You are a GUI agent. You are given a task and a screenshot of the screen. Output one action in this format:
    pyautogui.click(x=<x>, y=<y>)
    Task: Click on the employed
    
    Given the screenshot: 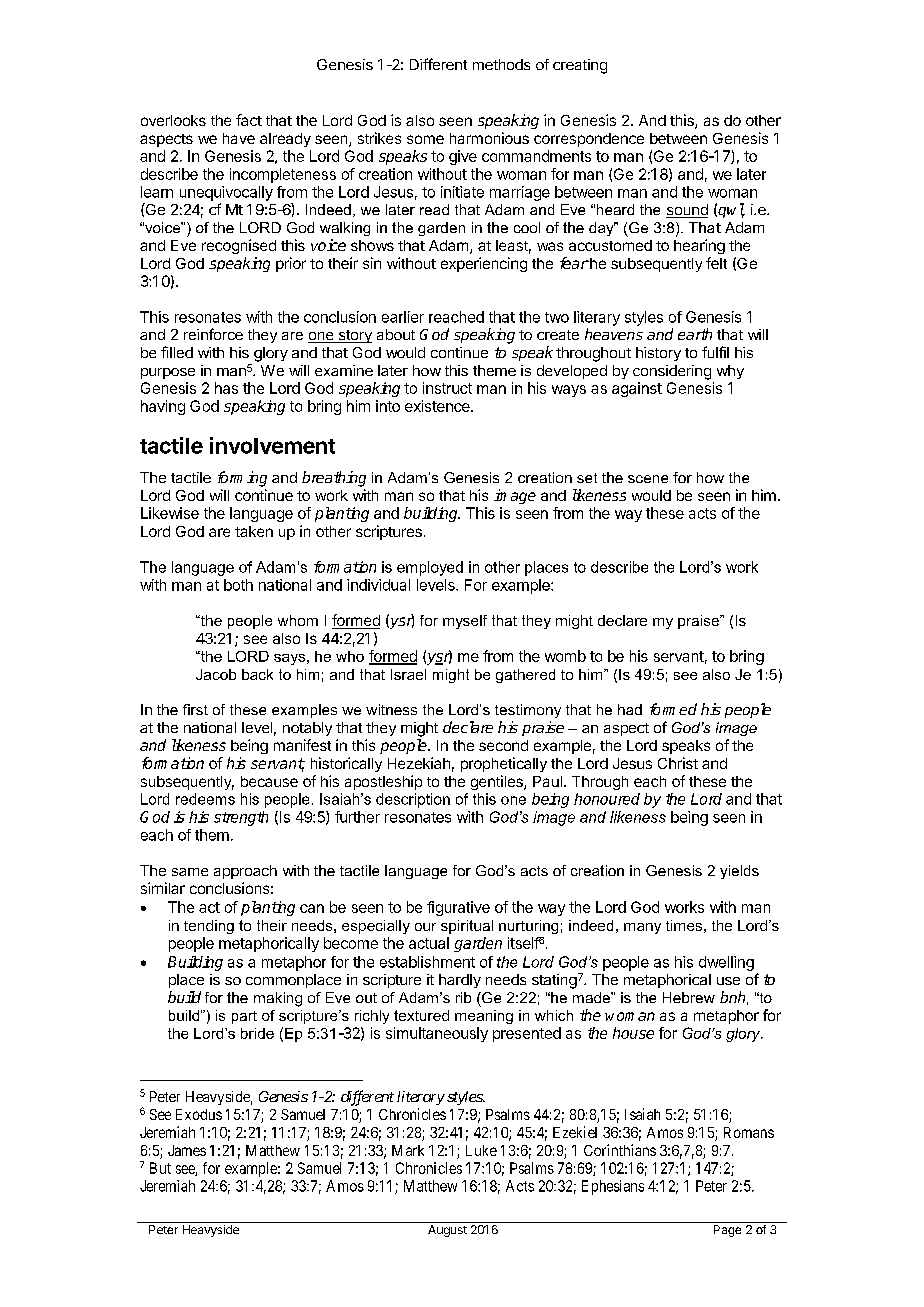 What is the action you would take?
    pyautogui.click(x=430, y=568)
